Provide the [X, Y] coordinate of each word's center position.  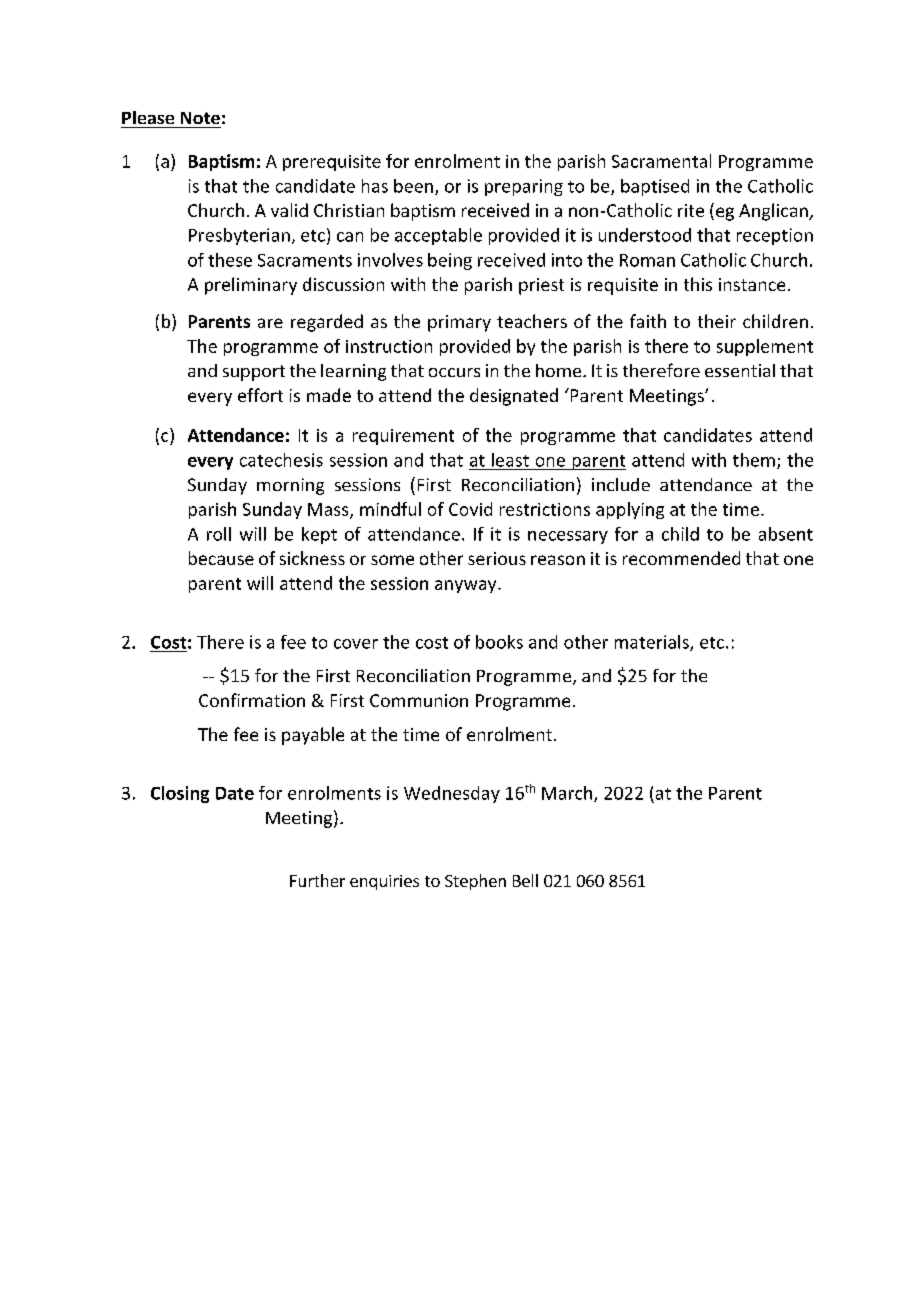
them [754, 460]
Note [200, 118]
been [413, 186]
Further [317, 880]
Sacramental [661, 161]
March [568, 794]
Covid [470, 509]
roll [219, 534]
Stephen [475, 882]
